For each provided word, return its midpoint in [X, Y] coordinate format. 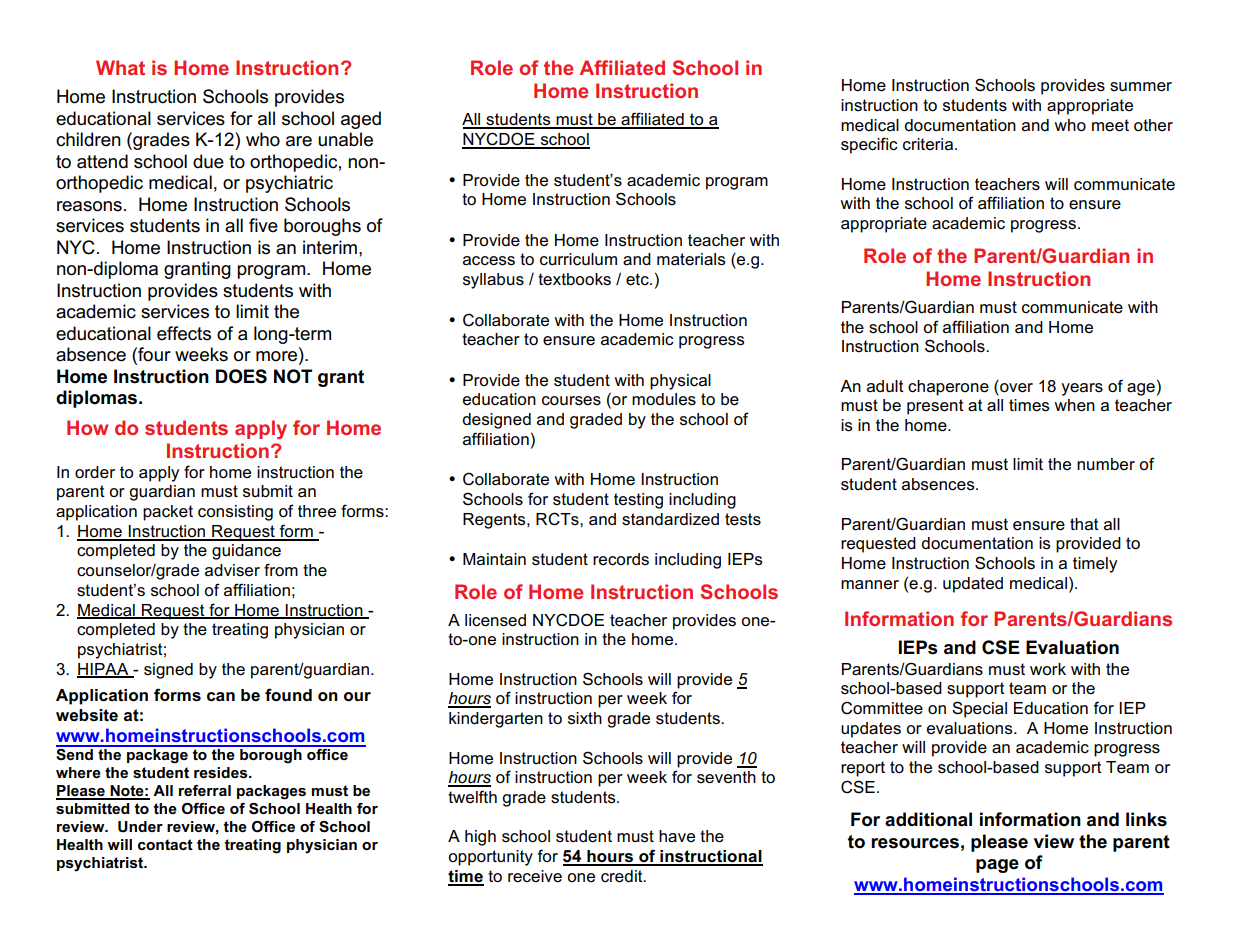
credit [623, 876]
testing [638, 501]
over [1015, 389]
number [1106, 464]
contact [165, 844]
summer [1141, 87]
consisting [235, 513]
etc [638, 279]
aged [361, 120]
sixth [585, 718]
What [120, 67]
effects [184, 333]
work [1048, 669]
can [221, 697]
